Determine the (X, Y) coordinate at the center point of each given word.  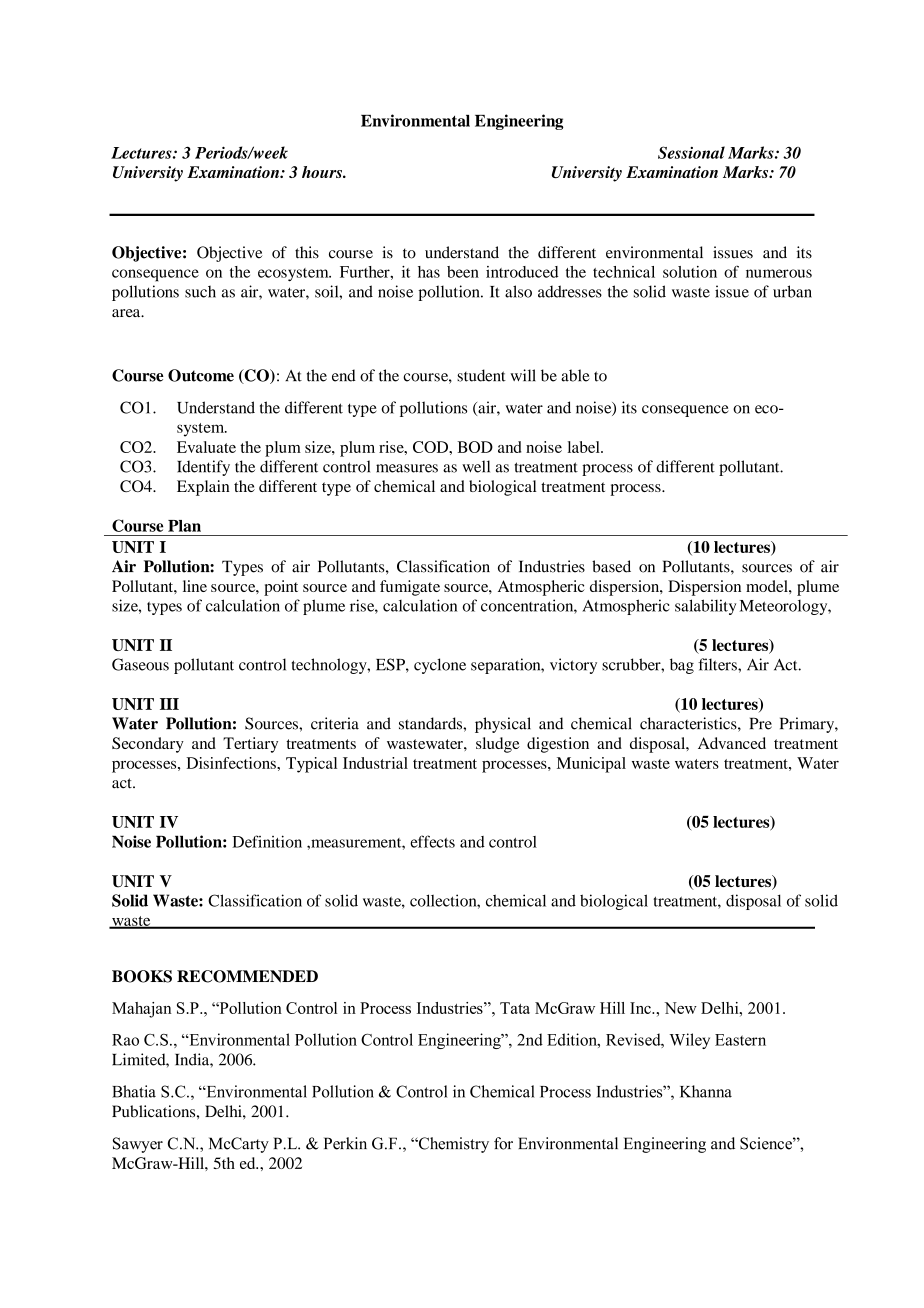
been (463, 272)
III (169, 704)
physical (503, 725)
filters (718, 664)
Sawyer (138, 1145)
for (503, 1143)
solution (690, 272)
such (200, 291)
